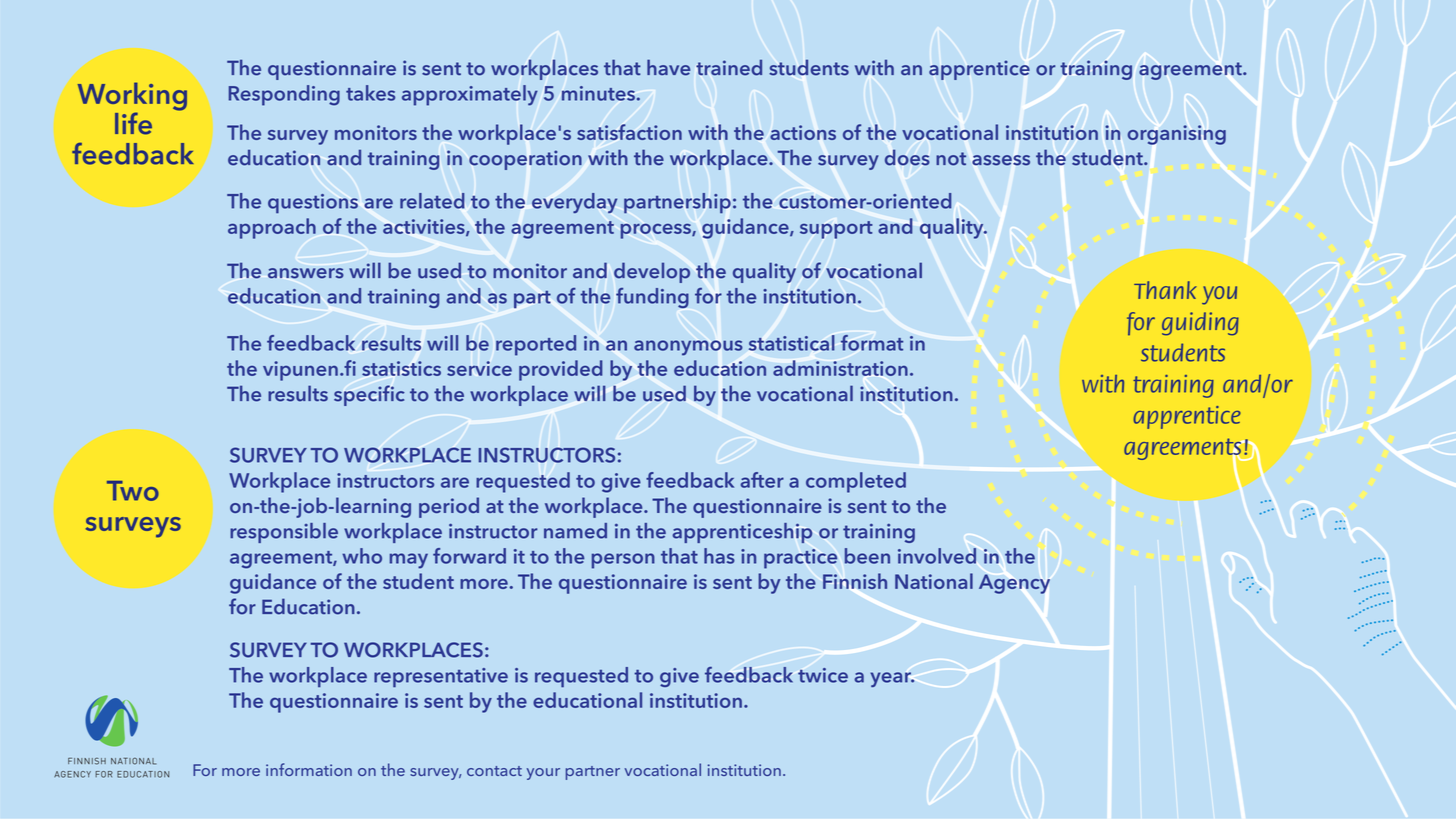 The image size is (1456, 819). Describe the element at coordinates (623, 561) in the page. I see `person` at that location.
